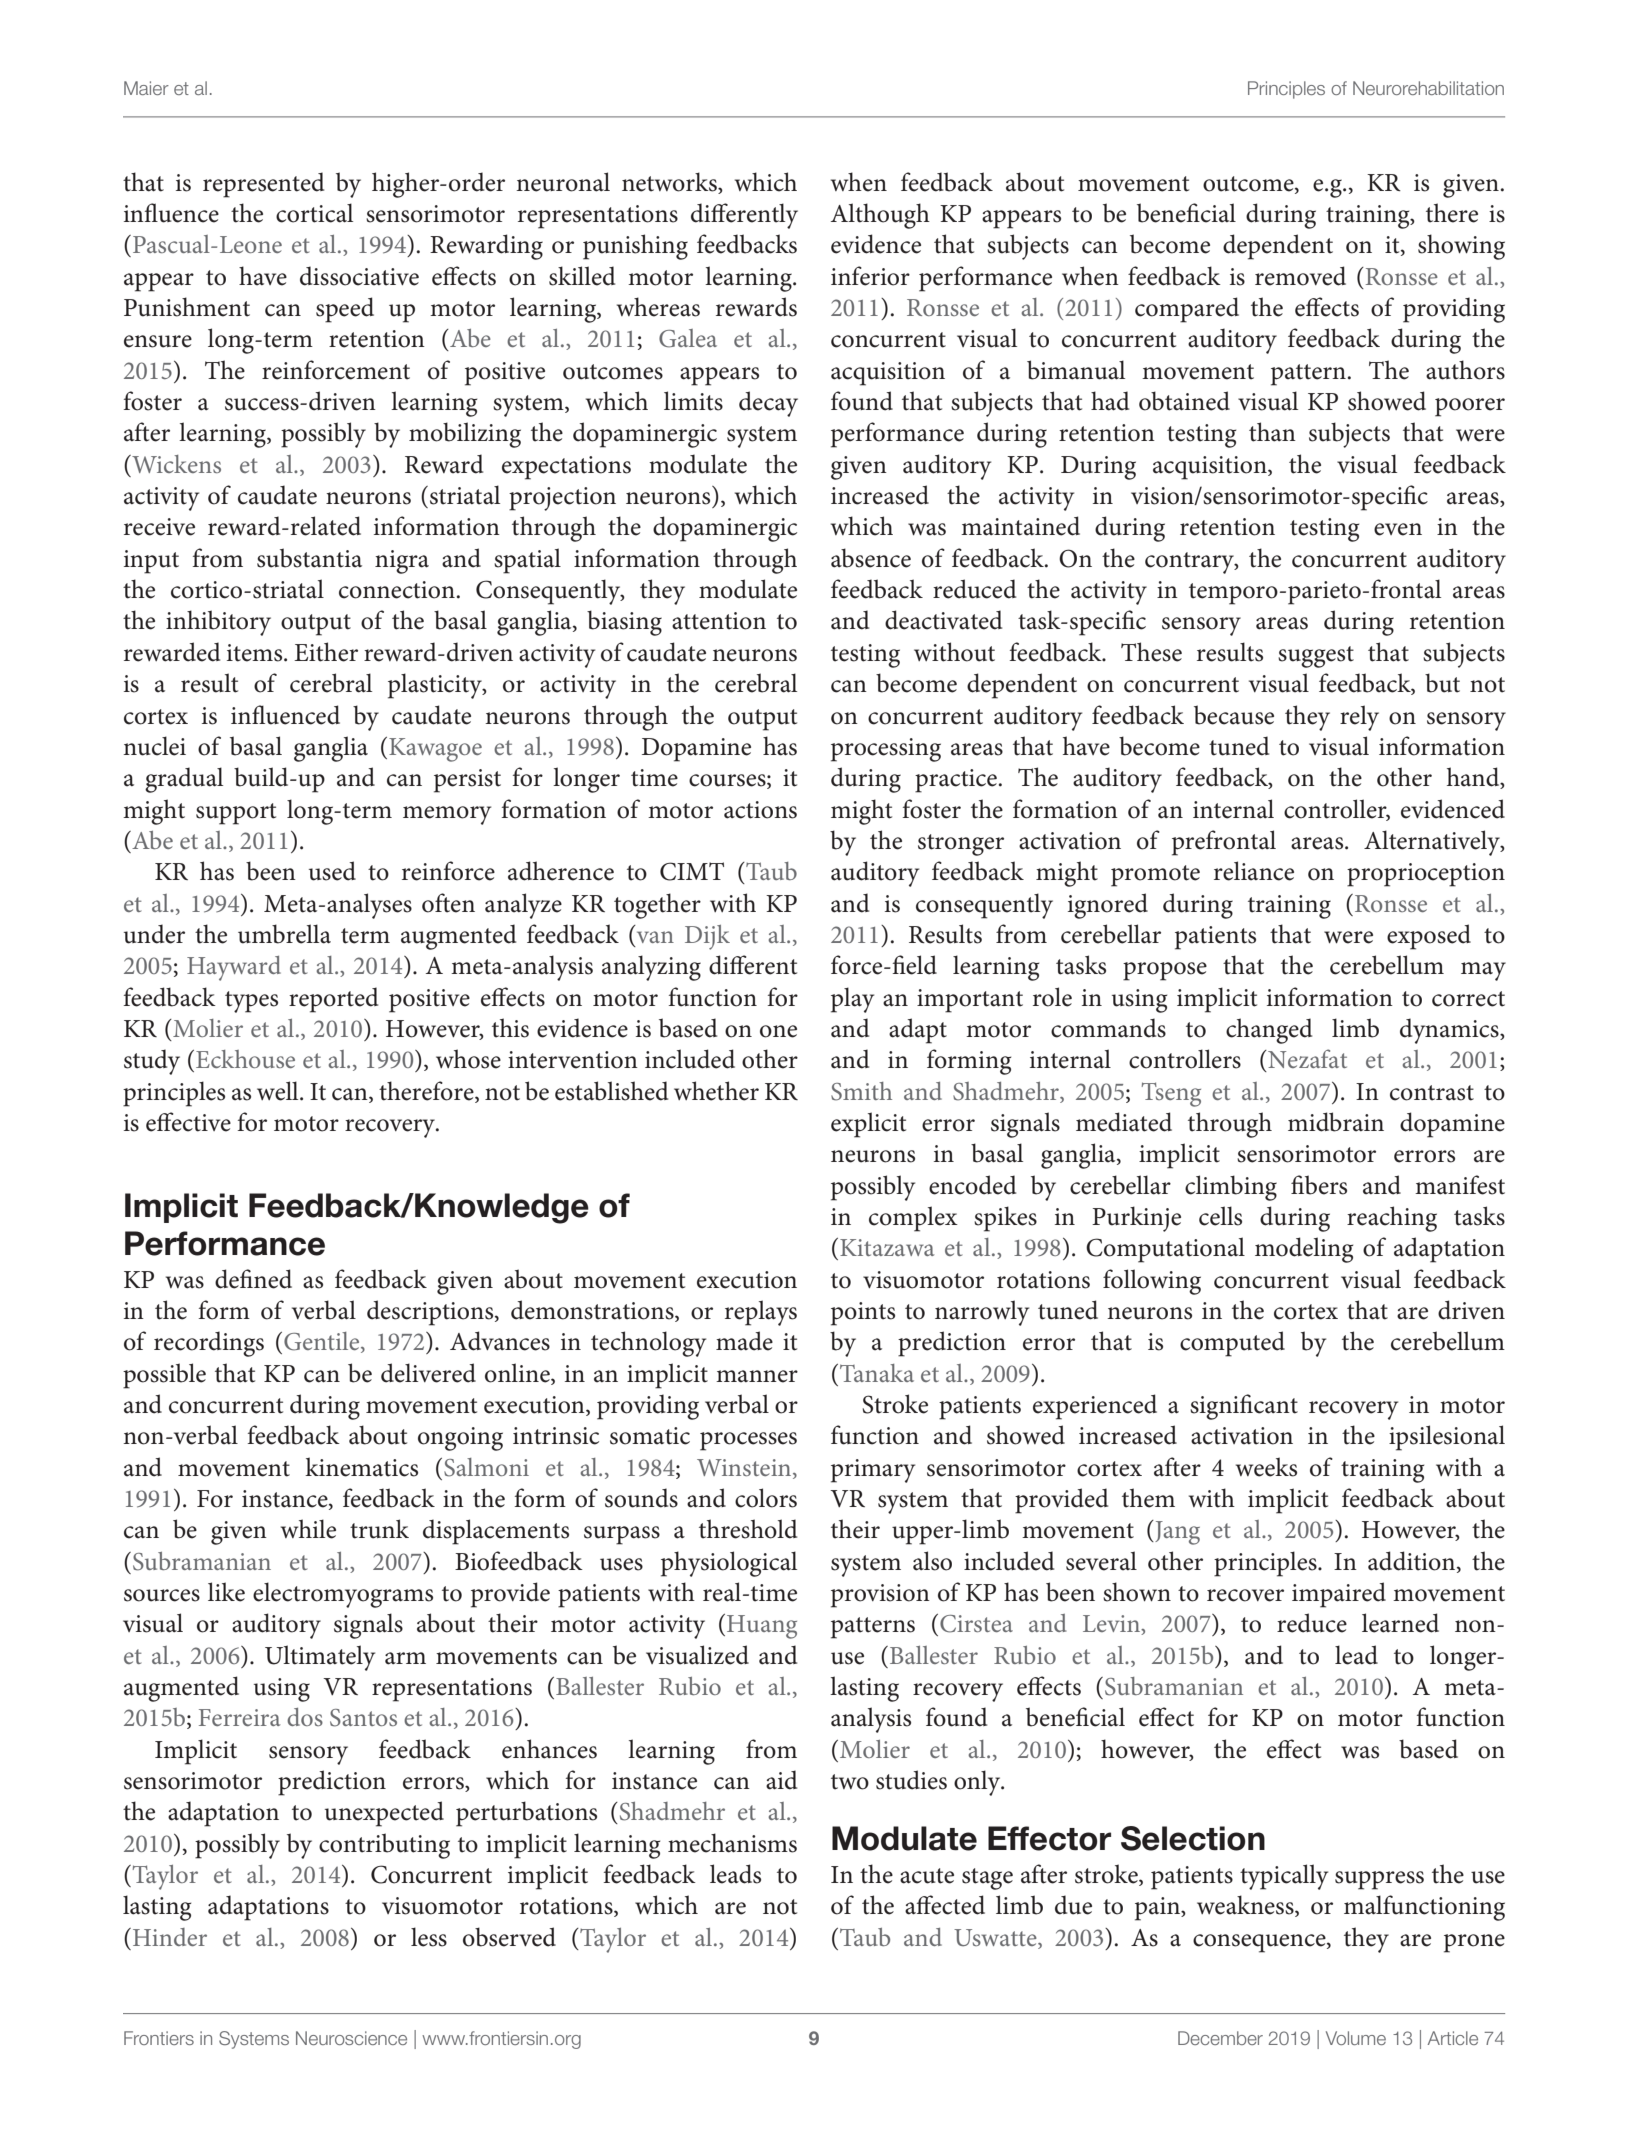  What do you see at coordinates (1336, 1122) in the page?
I see `midbrain` at bounding box center [1336, 1122].
